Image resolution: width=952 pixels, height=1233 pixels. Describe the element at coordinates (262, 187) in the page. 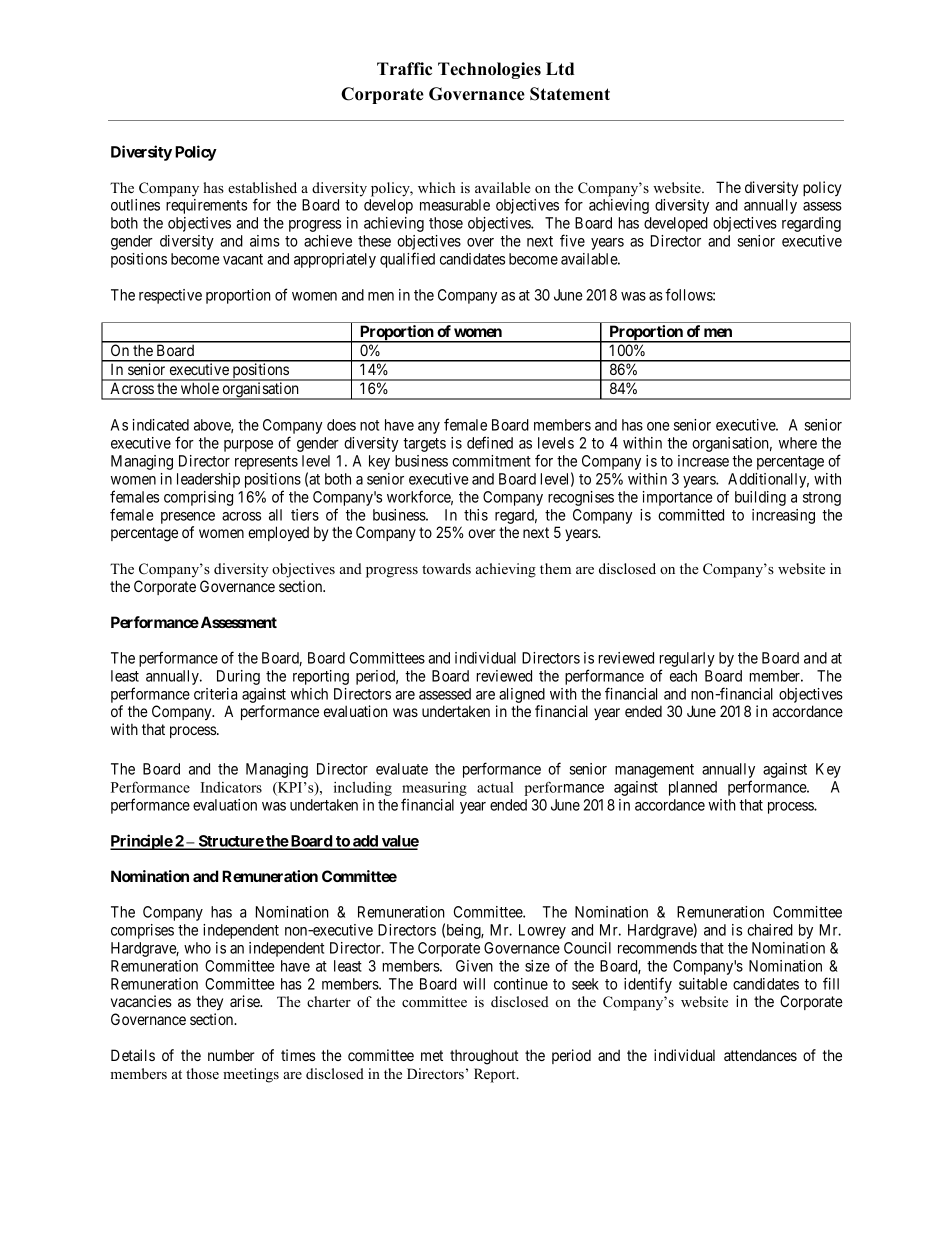

I see `established` at that location.
